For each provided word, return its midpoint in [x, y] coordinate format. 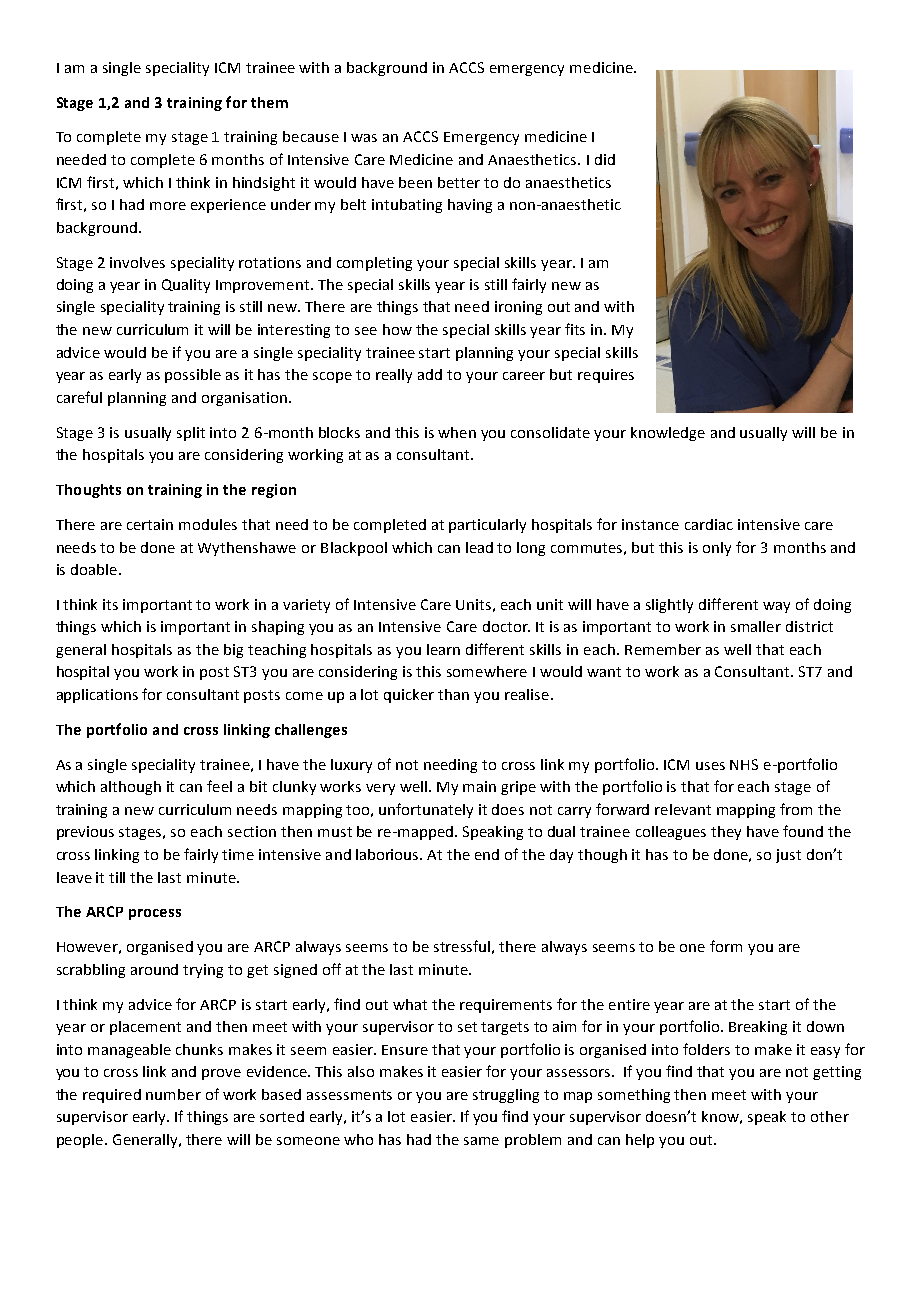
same [481, 1141]
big [233, 651]
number [173, 1094]
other [830, 1116]
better [459, 182]
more [168, 206]
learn [443, 649]
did [605, 159]
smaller [756, 626]
